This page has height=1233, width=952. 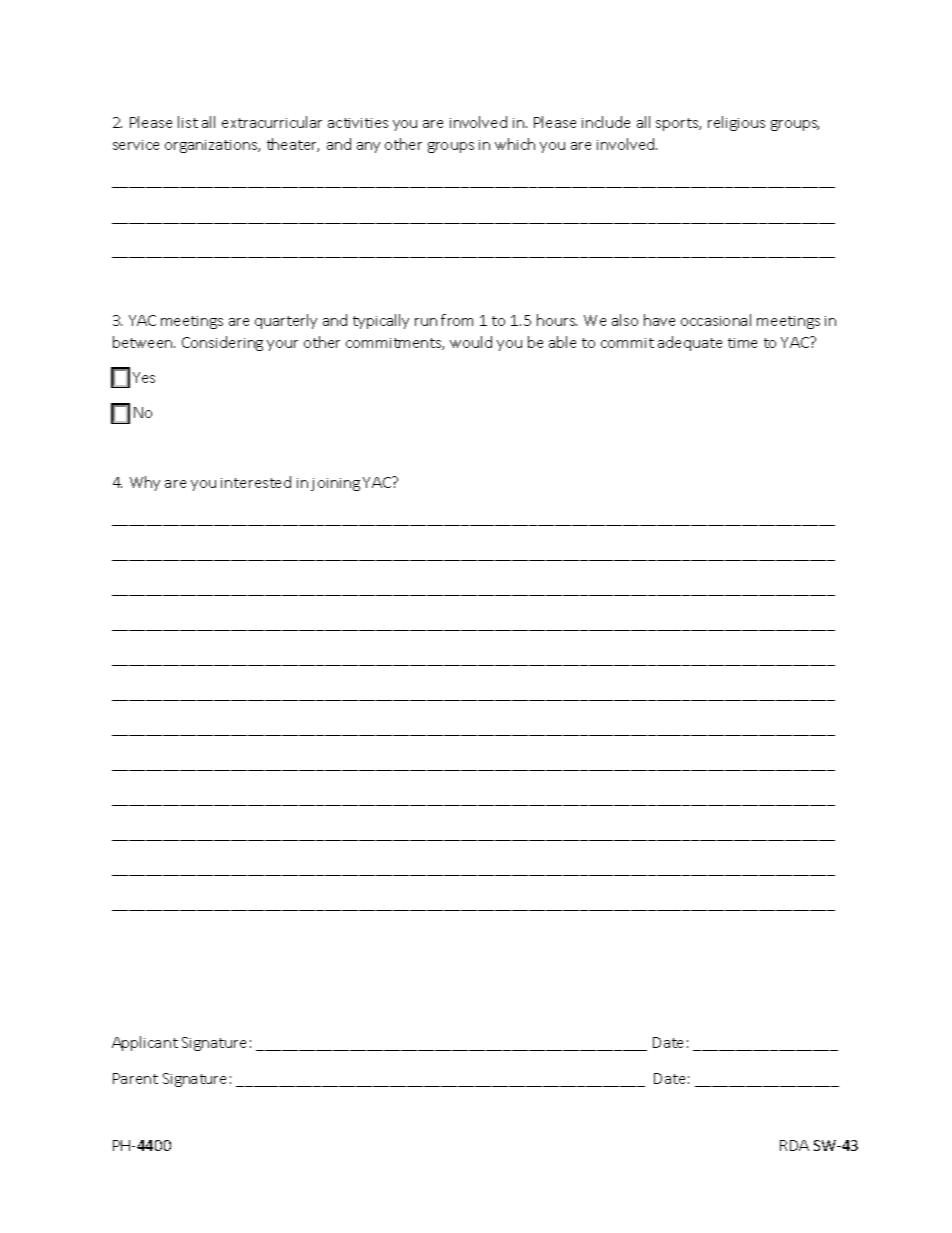 What do you see at coordinates (188, 122) in the page?
I see `list` at bounding box center [188, 122].
